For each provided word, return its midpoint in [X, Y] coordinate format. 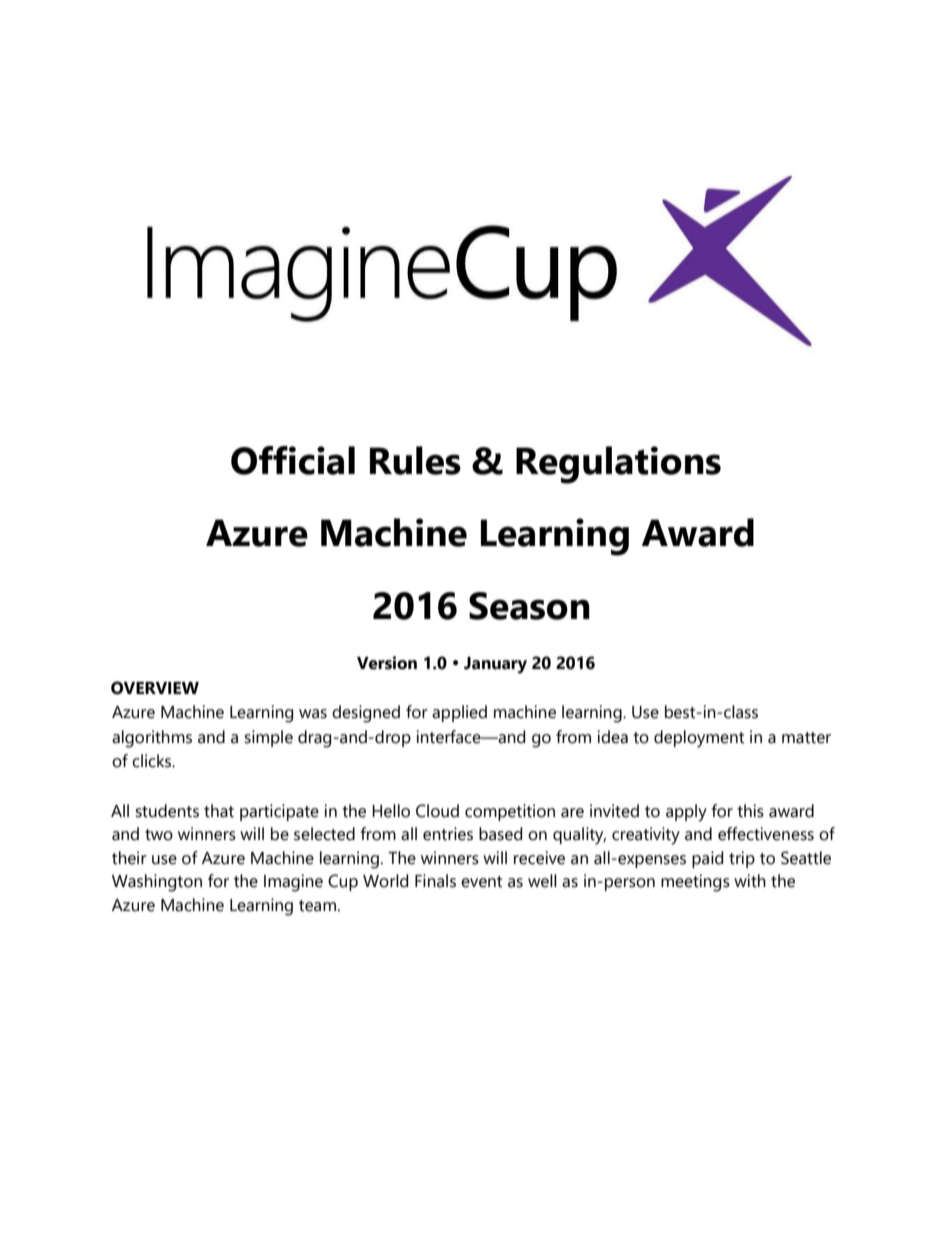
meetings [695, 883]
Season [529, 606]
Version [387, 663]
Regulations [618, 465]
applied [459, 713]
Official [293, 460]
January [495, 665]
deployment [699, 739]
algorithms [152, 739]
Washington [157, 883]
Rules [415, 460]
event [481, 882]
